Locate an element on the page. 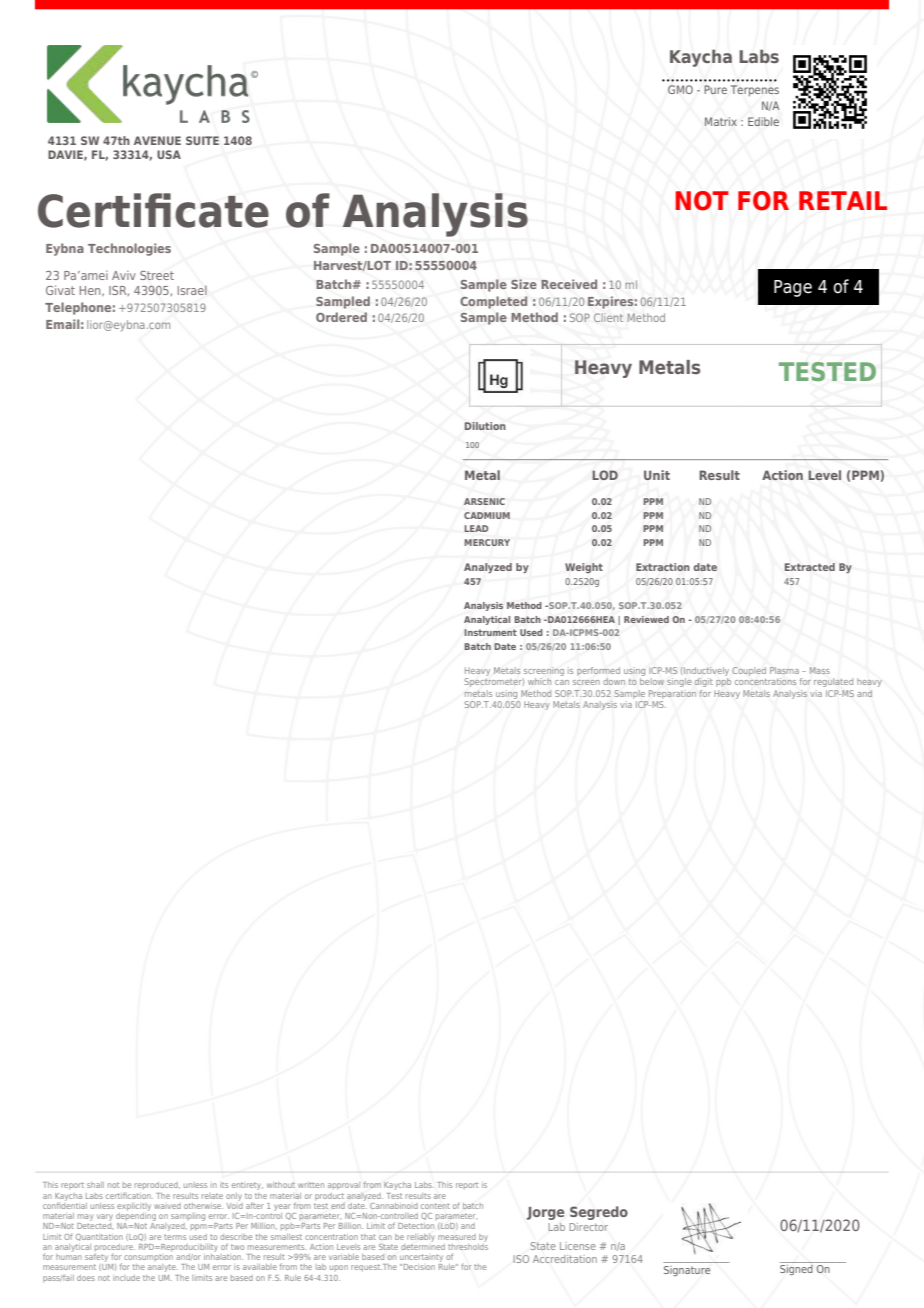 The height and width of the image is (1308, 924). AVENUE is located at coordinates (157, 140).
